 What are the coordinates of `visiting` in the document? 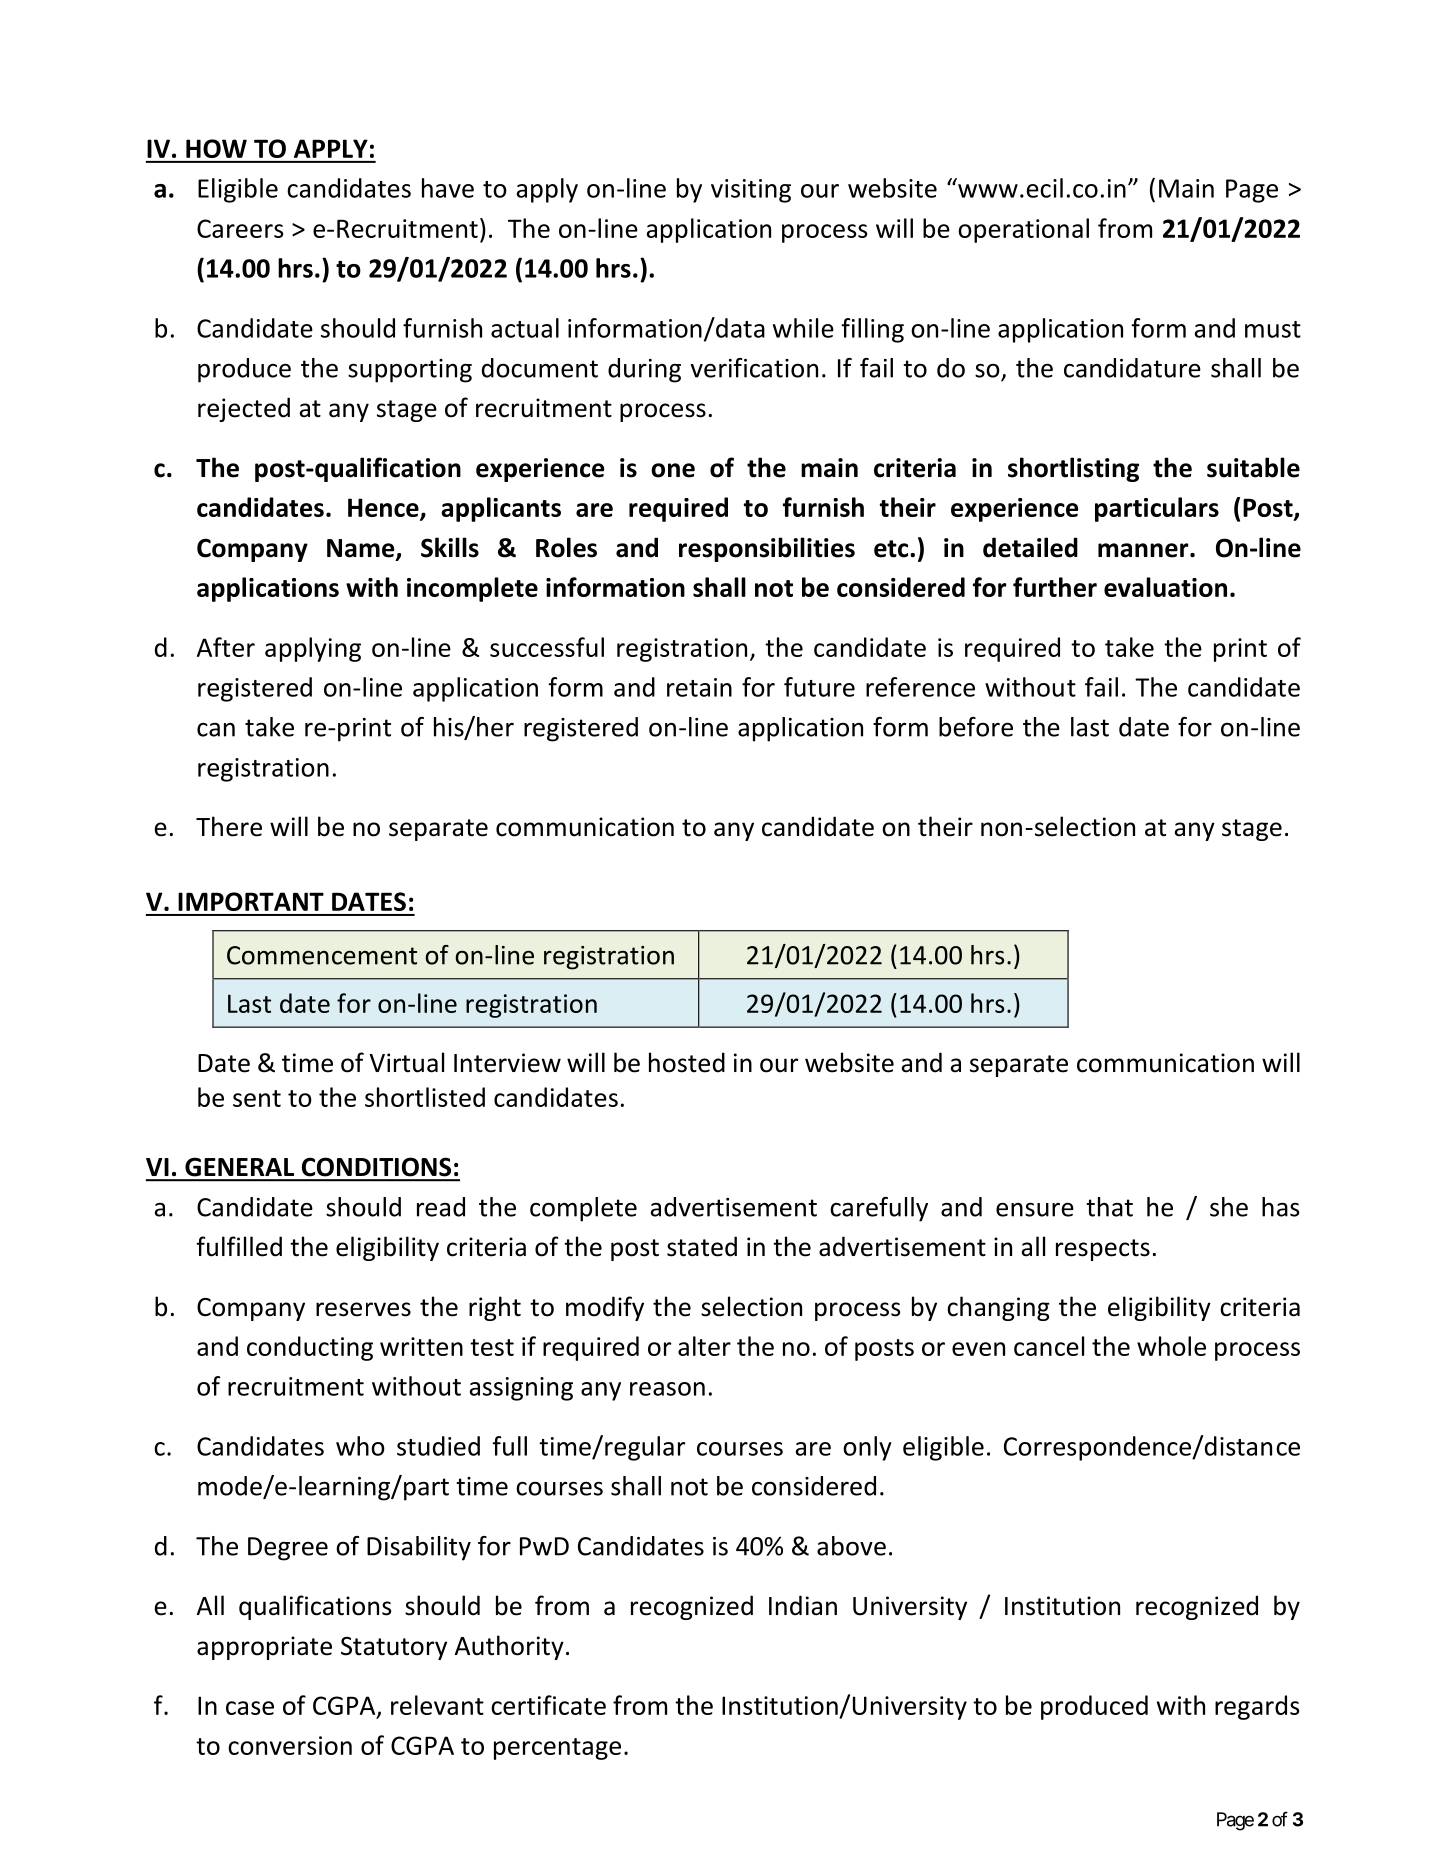 It's located at (751, 191).
